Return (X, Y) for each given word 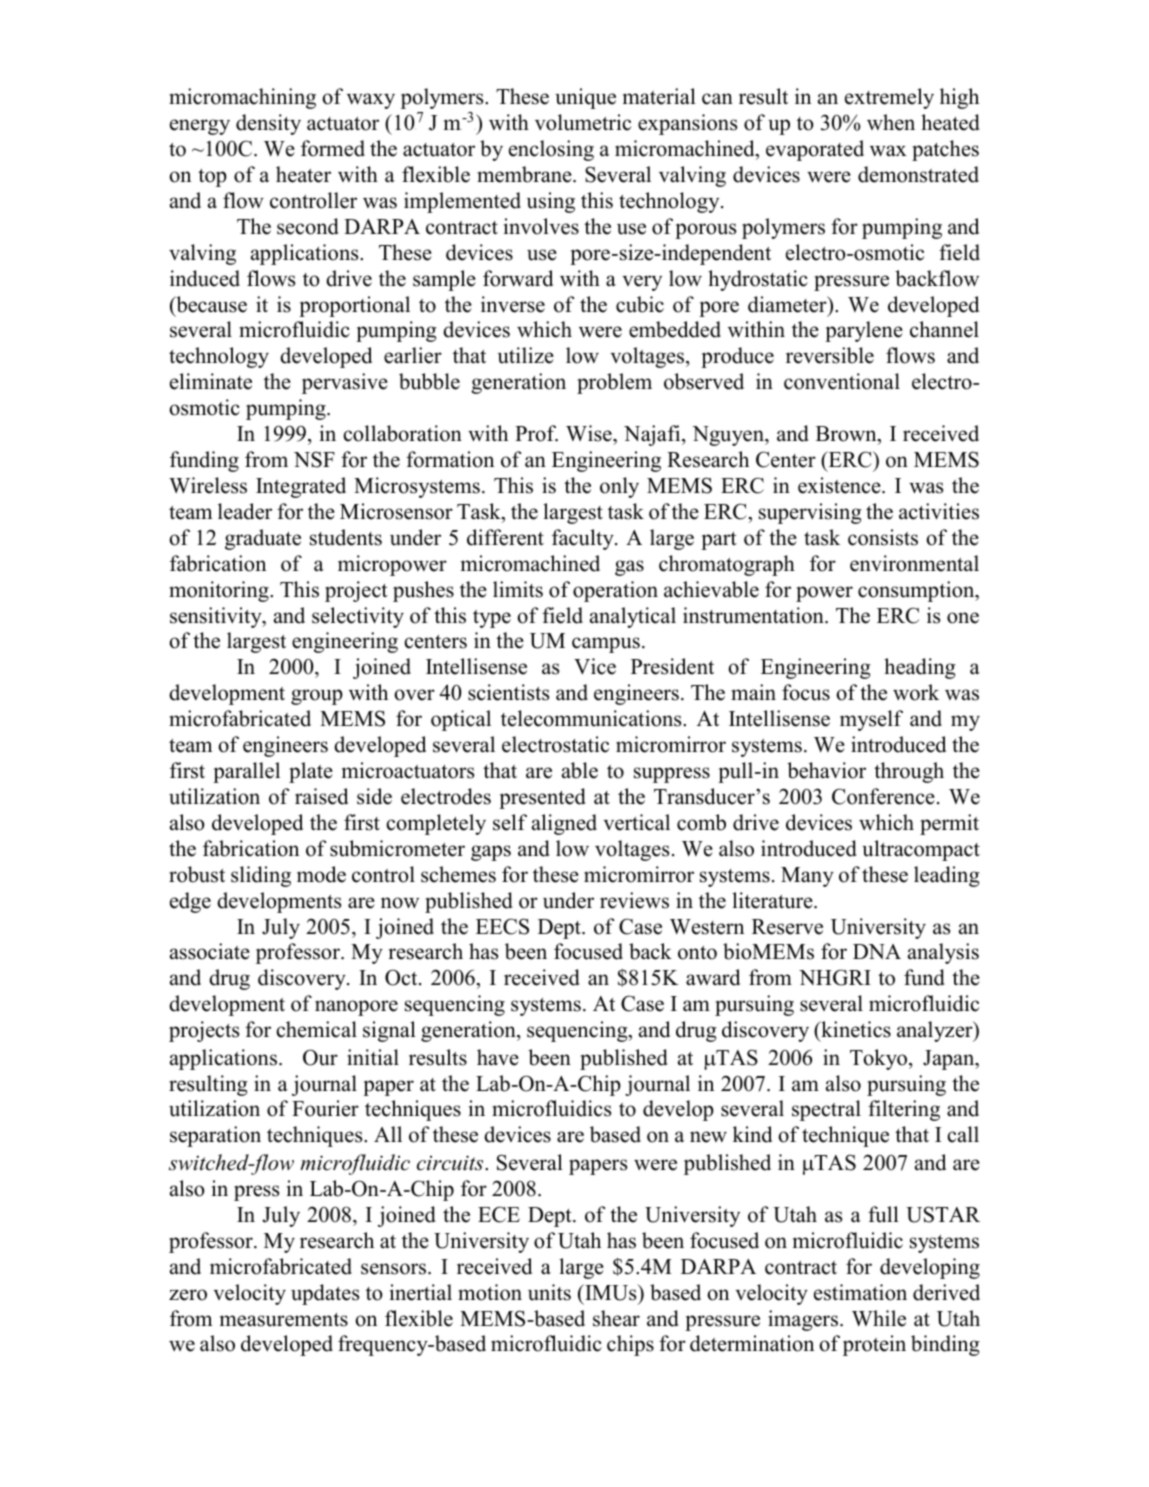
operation (615, 591)
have (498, 1057)
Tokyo (880, 1059)
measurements (284, 1320)
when (891, 122)
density (268, 124)
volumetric (583, 122)
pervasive (345, 383)
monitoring (220, 591)
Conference (883, 796)
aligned (564, 824)
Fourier (325, 1108)
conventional (842, 381)
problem (614, 383)
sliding (261, 876)
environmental (914, 563)
